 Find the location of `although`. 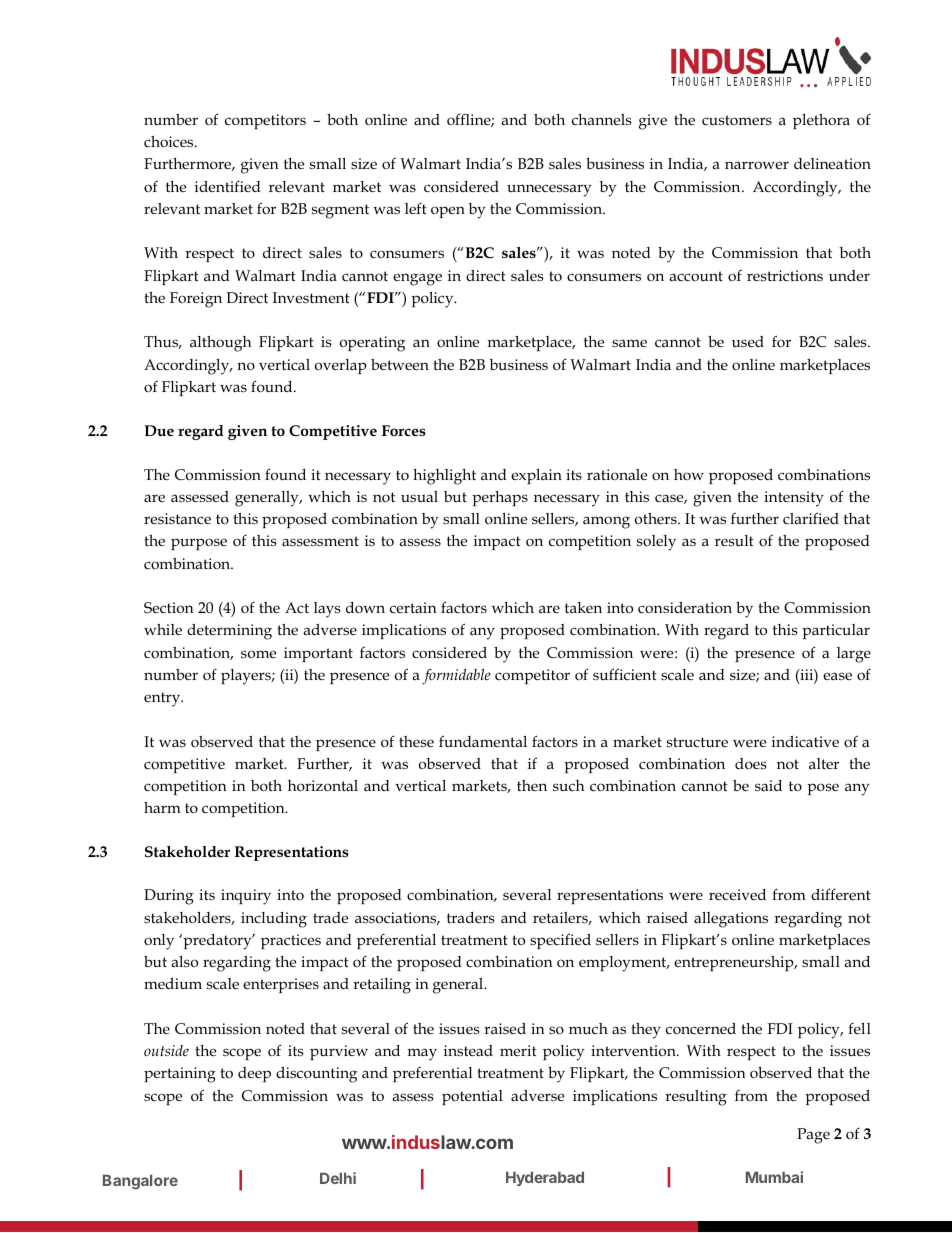

although is located at coordinates (220, 344).
